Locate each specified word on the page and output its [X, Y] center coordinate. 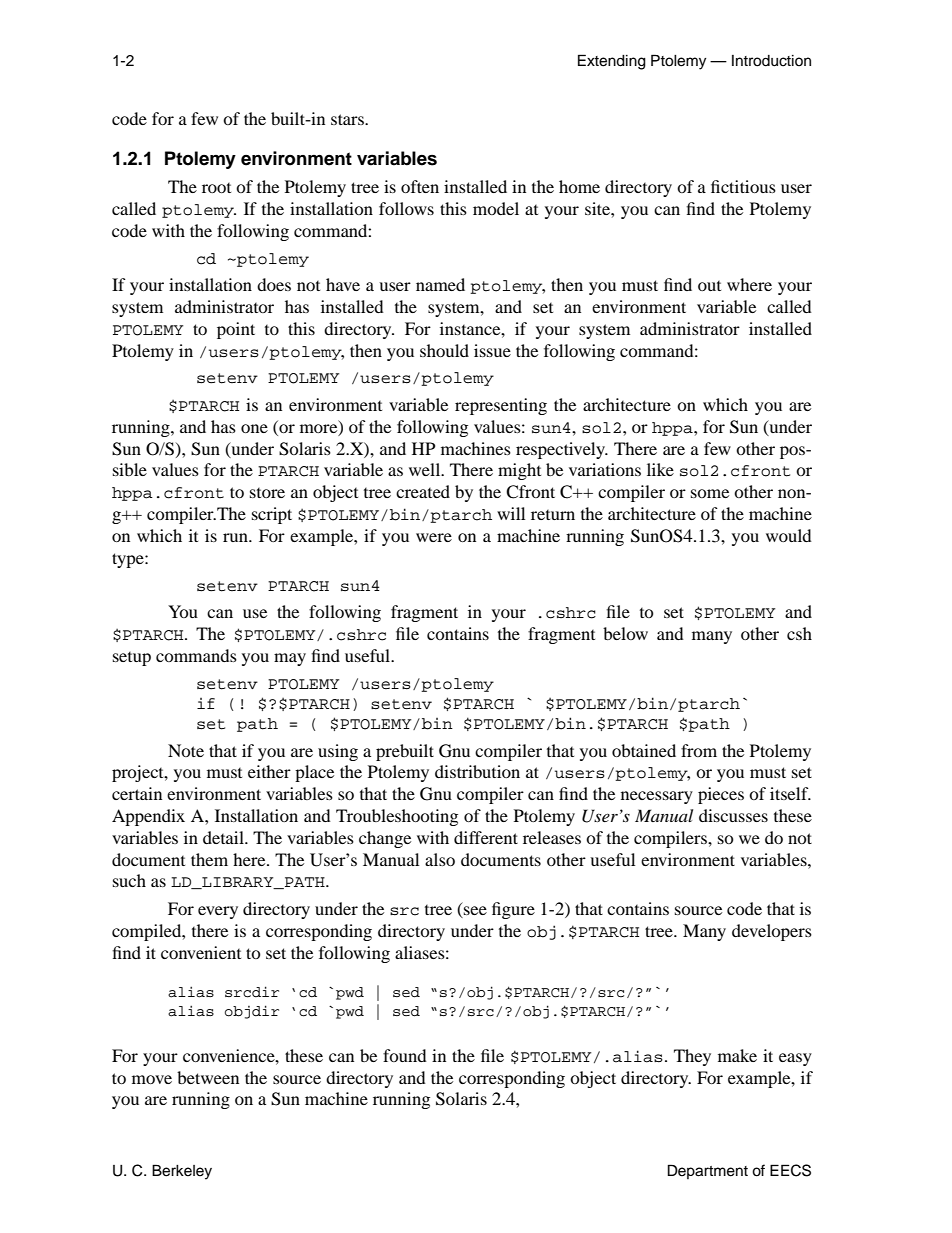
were [434, 537]
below [625, 633]
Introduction [771, 61]
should [444, 350]
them [209, 859]
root [216, 188]
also [440, 859]
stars [348, 119]
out [709, 286]
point [236, 330]
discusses [733, 815]
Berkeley [182, 1172]
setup [132, 659]
